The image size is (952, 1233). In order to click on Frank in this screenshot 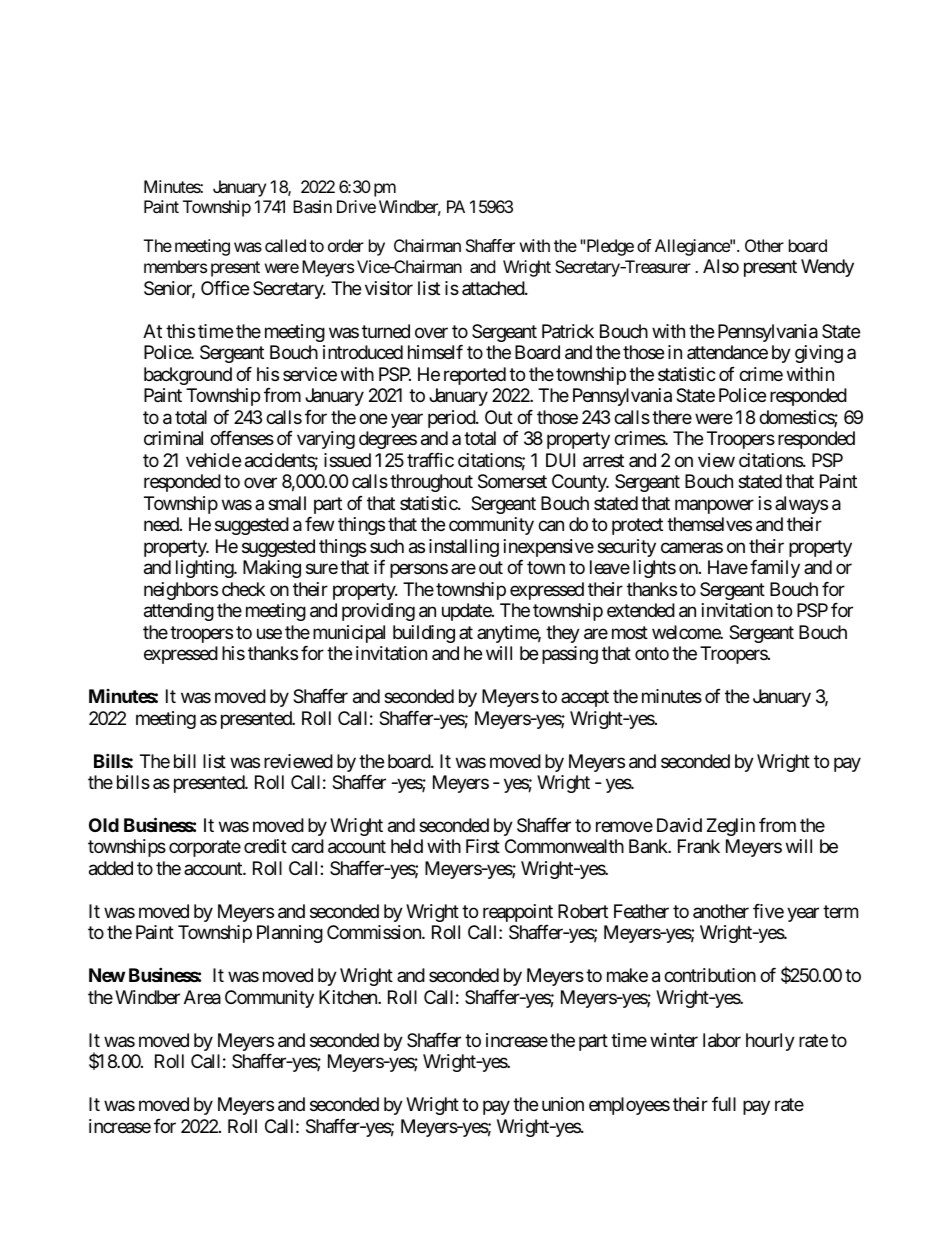, I will do `click(699, 846)`.
